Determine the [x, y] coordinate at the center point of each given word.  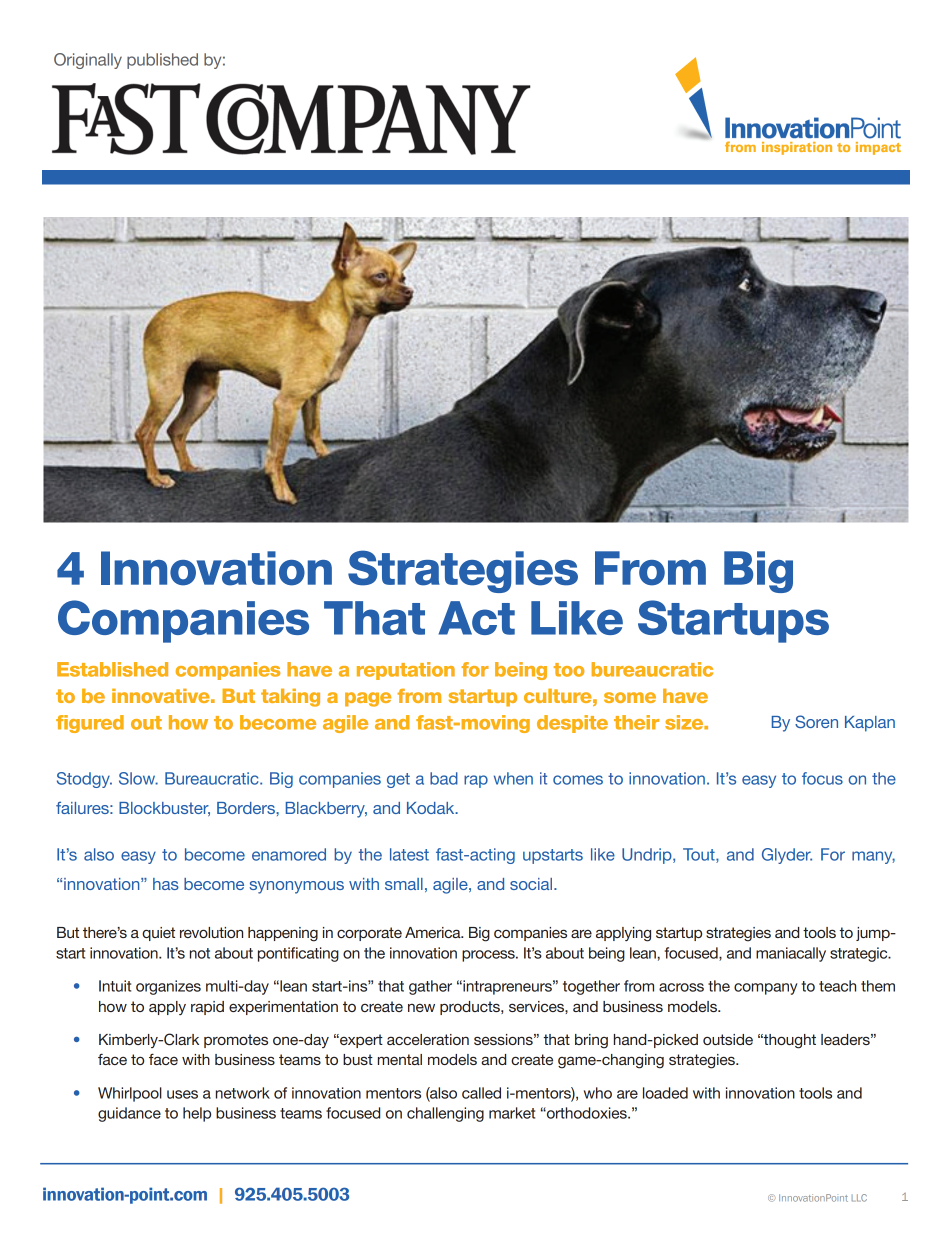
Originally [88, 61]
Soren [816, 721]
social [532, 884]
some [630, 697]
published [162, 61]
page [368, 699]
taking [290, 698]
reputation [406, 671]
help [197, 1114]
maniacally [791, 954]
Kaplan [870, 724]
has [166, 884]
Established [112, 669]
